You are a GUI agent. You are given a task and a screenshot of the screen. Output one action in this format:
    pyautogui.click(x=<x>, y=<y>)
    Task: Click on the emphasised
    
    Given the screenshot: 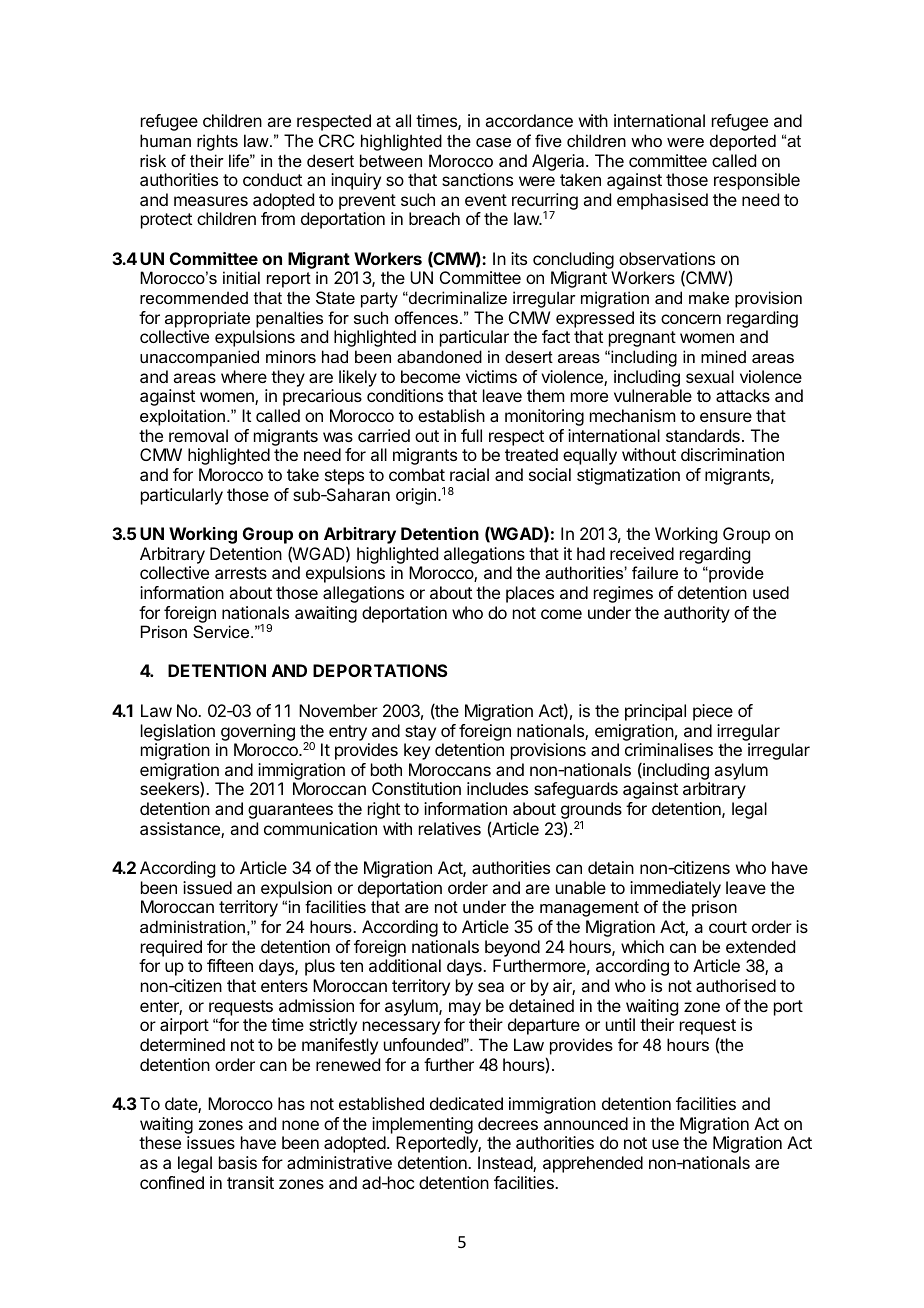 What is the action you would take?
    pyautogui.click(x=662, y=201)
